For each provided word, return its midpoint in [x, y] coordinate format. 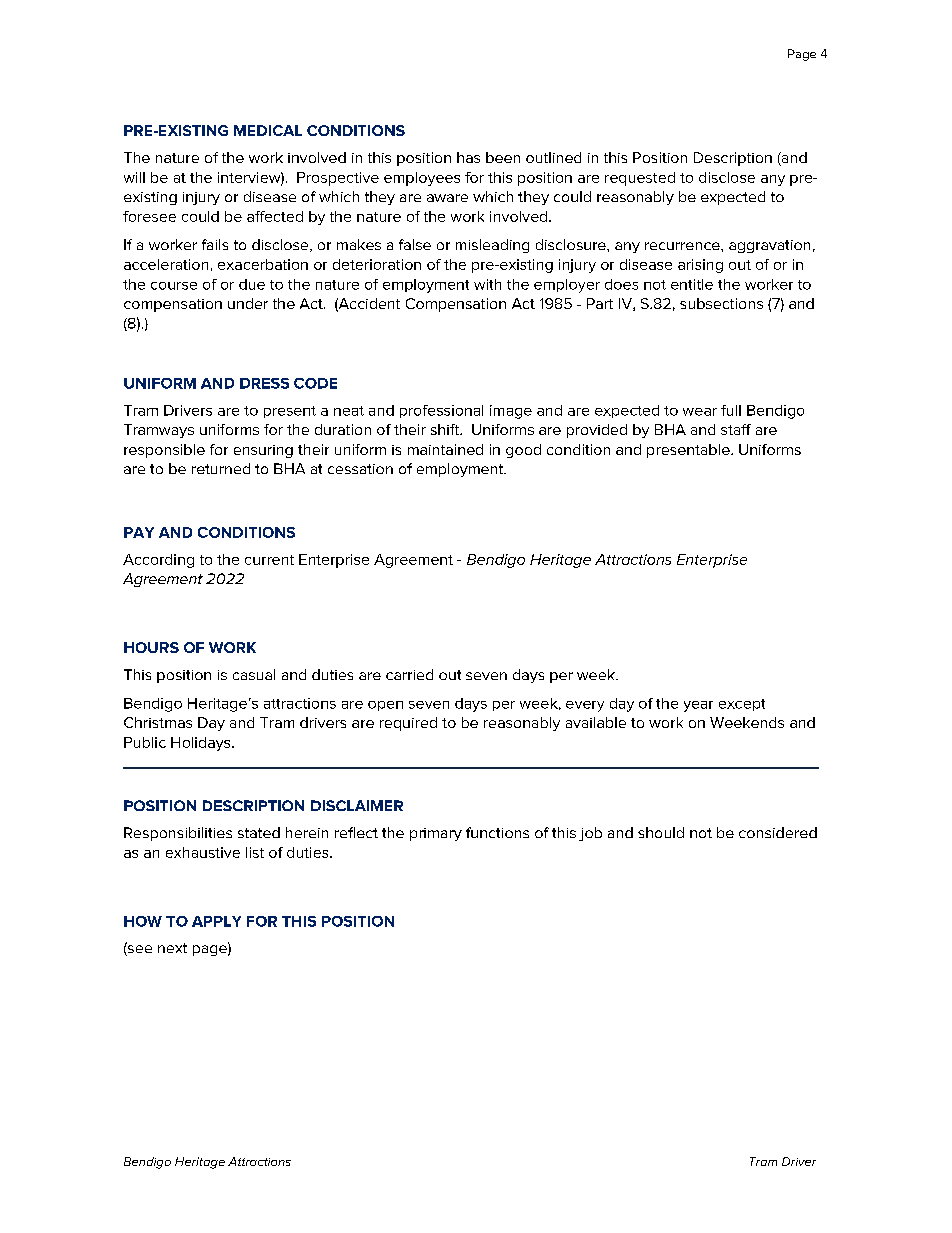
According [158, 561]
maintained [445, 449]
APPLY [216, 921]
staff [736, 429]
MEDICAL [268, 130]
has [468, 157]
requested [640, 179]
